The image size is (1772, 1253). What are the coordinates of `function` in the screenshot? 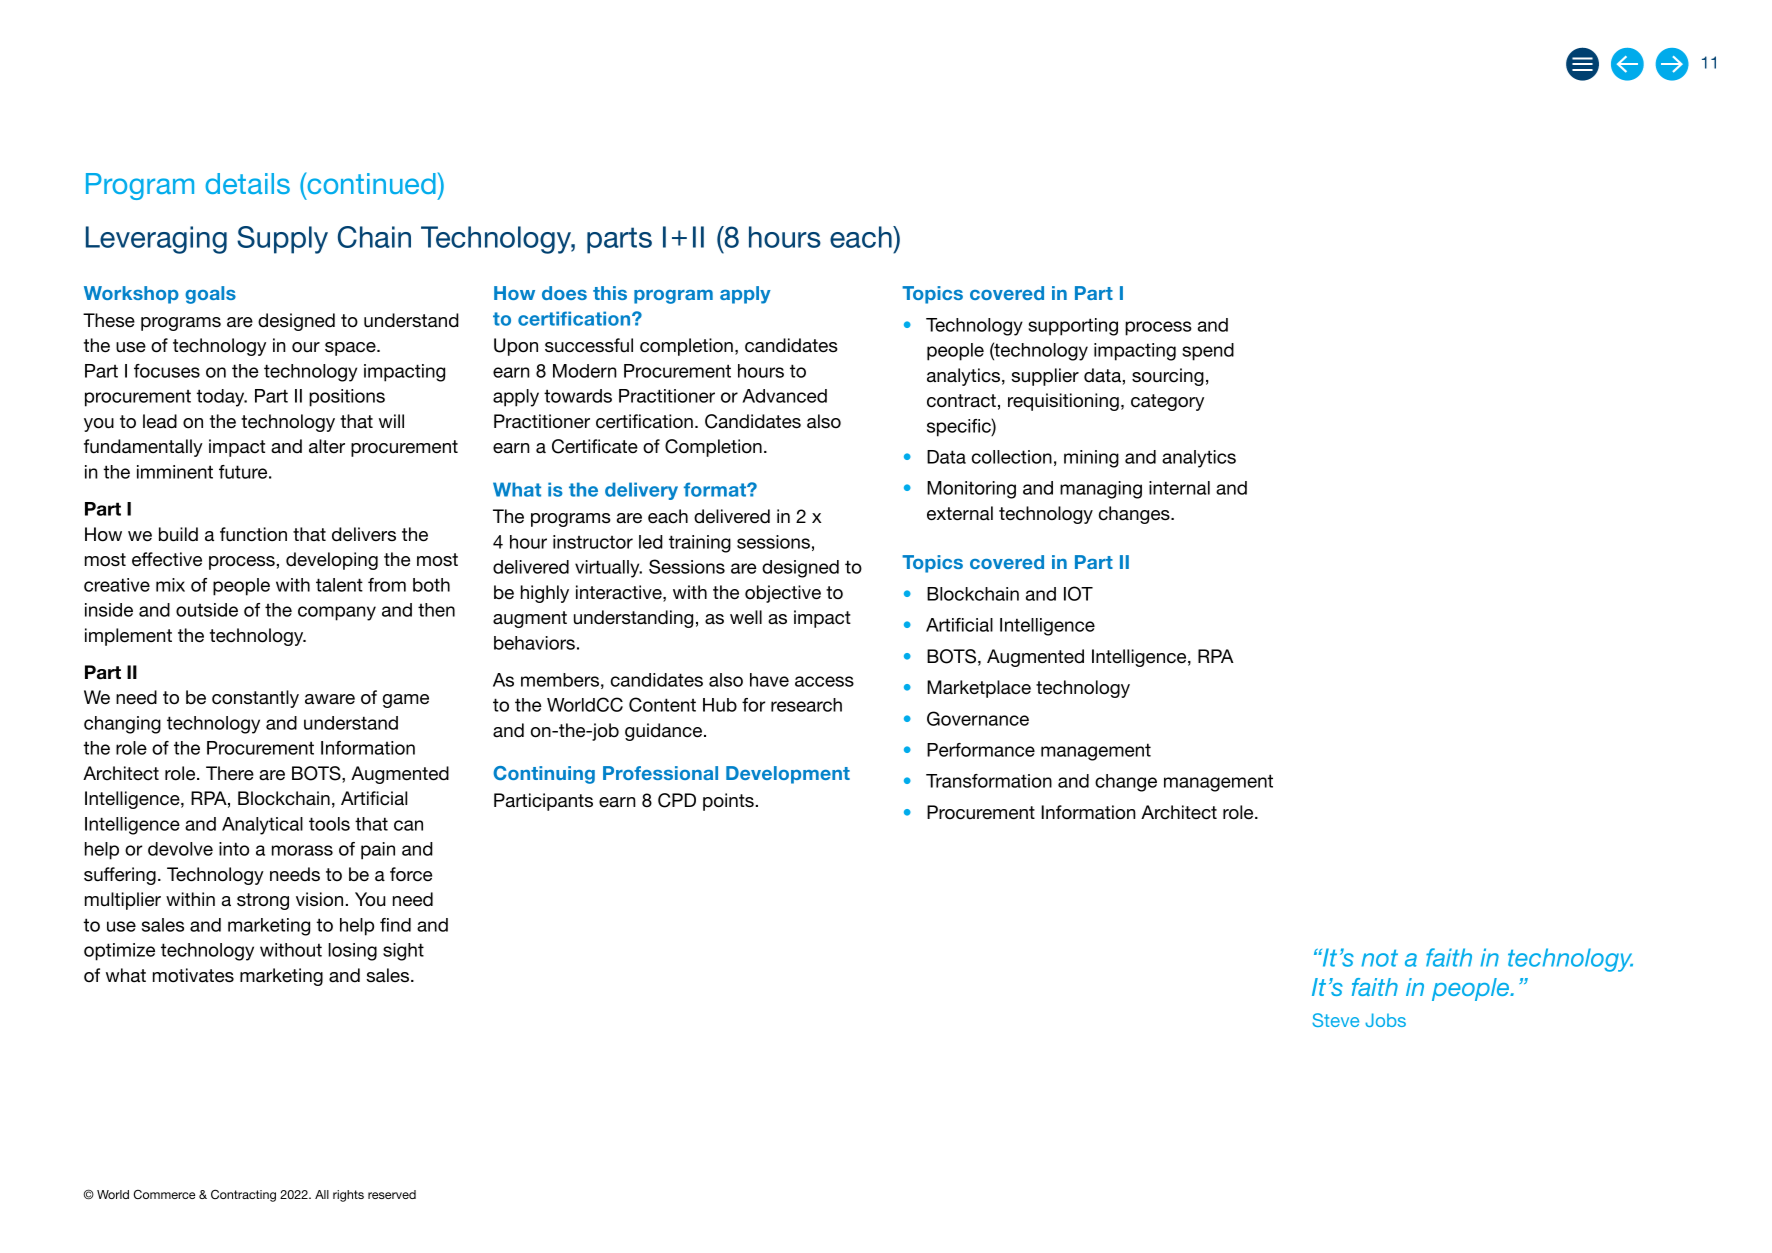 It's located at (253, 534).
